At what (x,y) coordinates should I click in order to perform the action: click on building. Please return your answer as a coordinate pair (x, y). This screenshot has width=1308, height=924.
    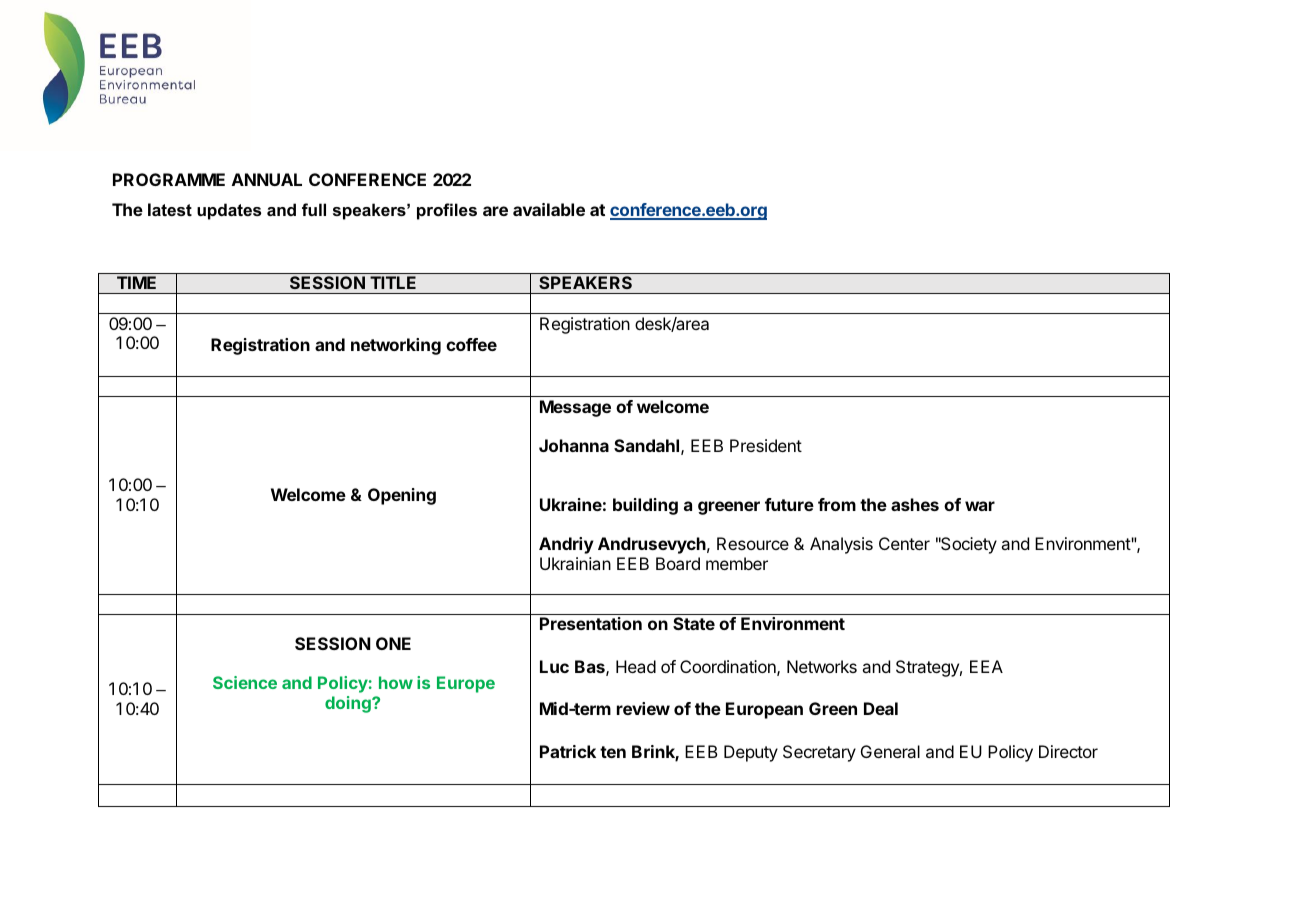
    Looking at the image, I should click on (645, 506).
